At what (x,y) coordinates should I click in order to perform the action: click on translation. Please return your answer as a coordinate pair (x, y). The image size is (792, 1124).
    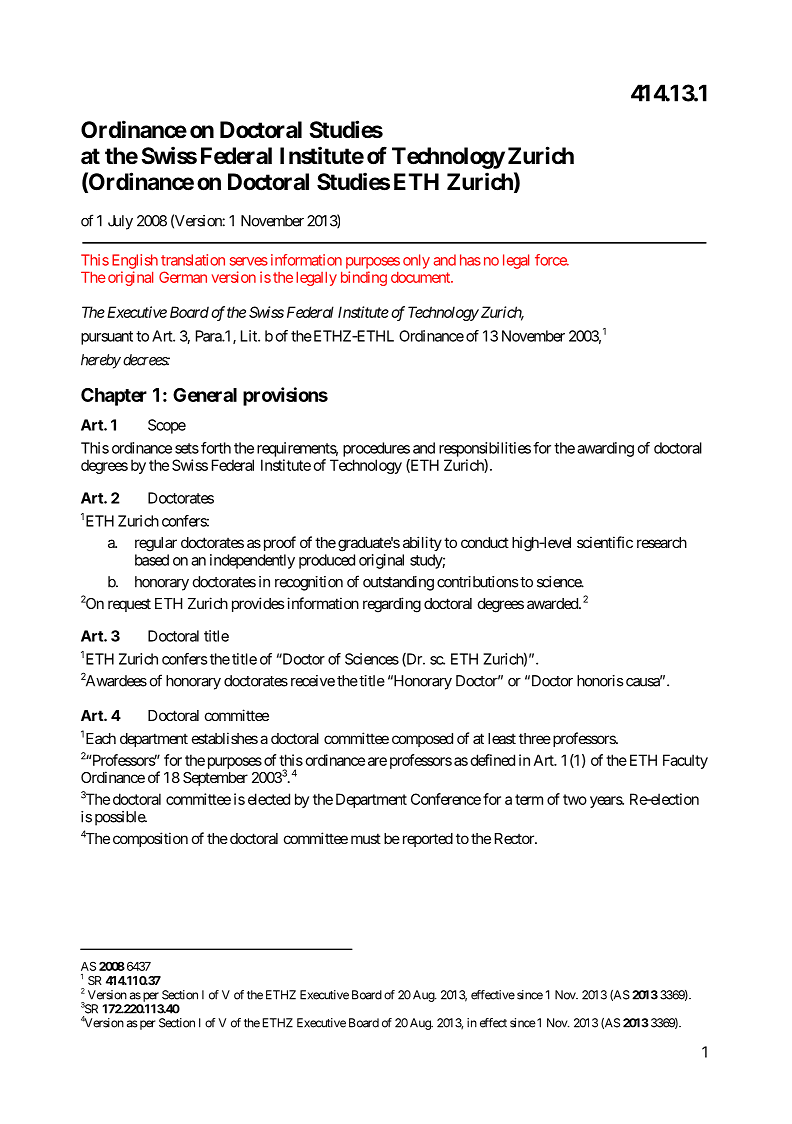
    Looking at the image, I should click on (193, 260).
